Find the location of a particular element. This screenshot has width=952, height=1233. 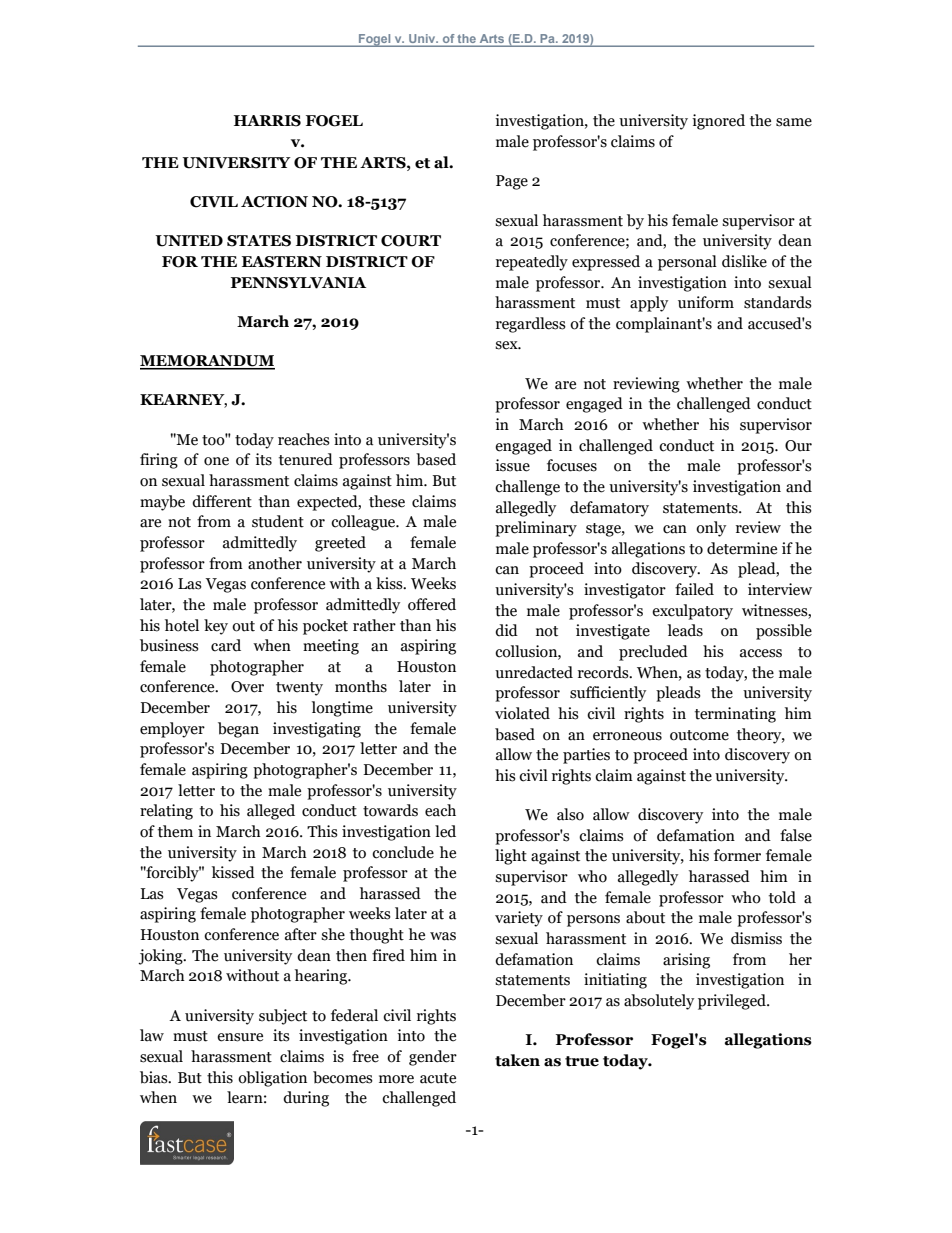

different is located at coordinates (222, 501).
